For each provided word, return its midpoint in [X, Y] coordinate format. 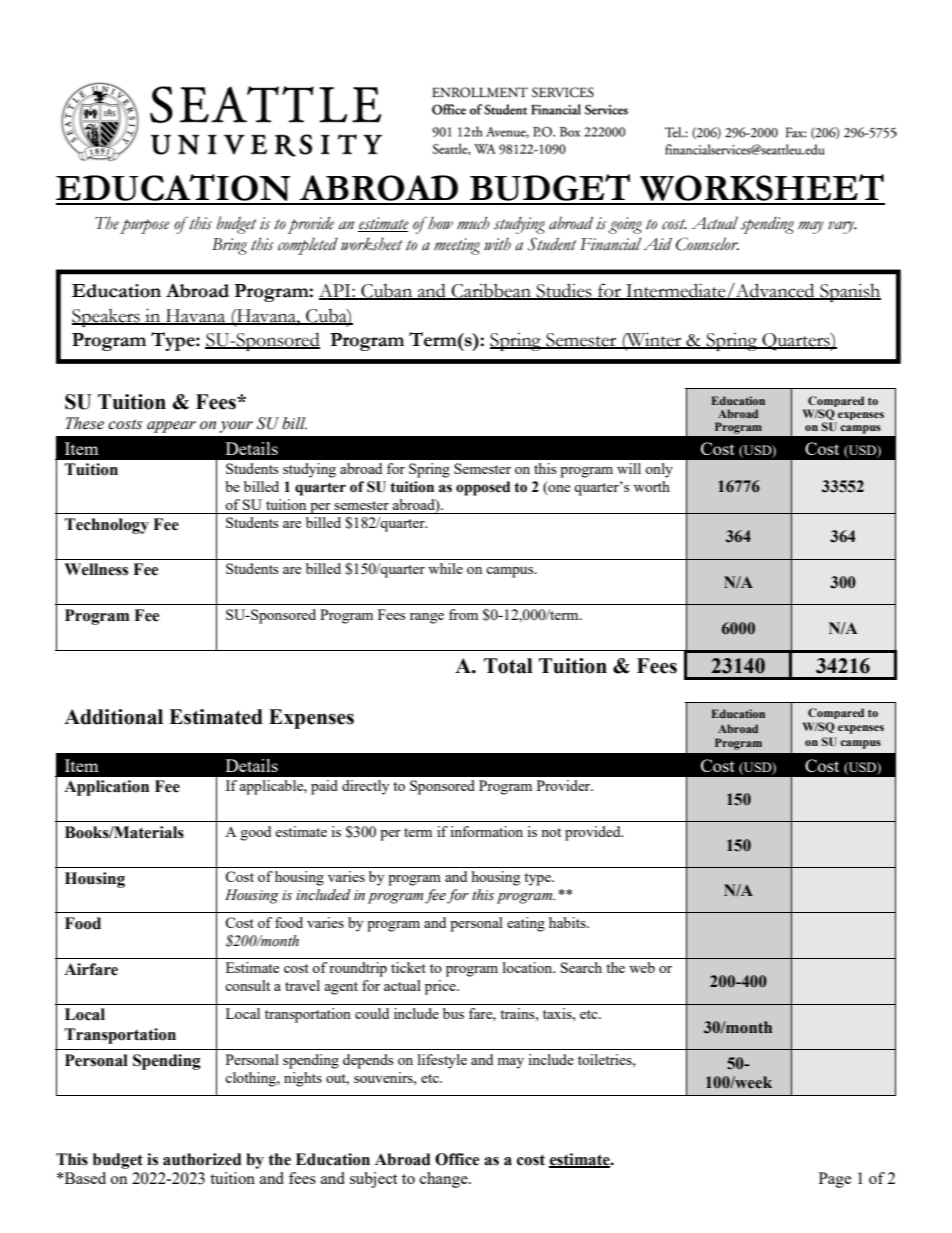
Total [508, 666]
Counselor [707, 244]
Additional [113, 717]
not [551, 832]
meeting [457, 246]
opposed [483, 488]
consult [247, 985]
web [642, 967]
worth [652, 486]
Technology [107, 526]
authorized [202, 1159]
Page [835, 1180]
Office [457, 1159]
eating [526, 924]
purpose [145, 226]
